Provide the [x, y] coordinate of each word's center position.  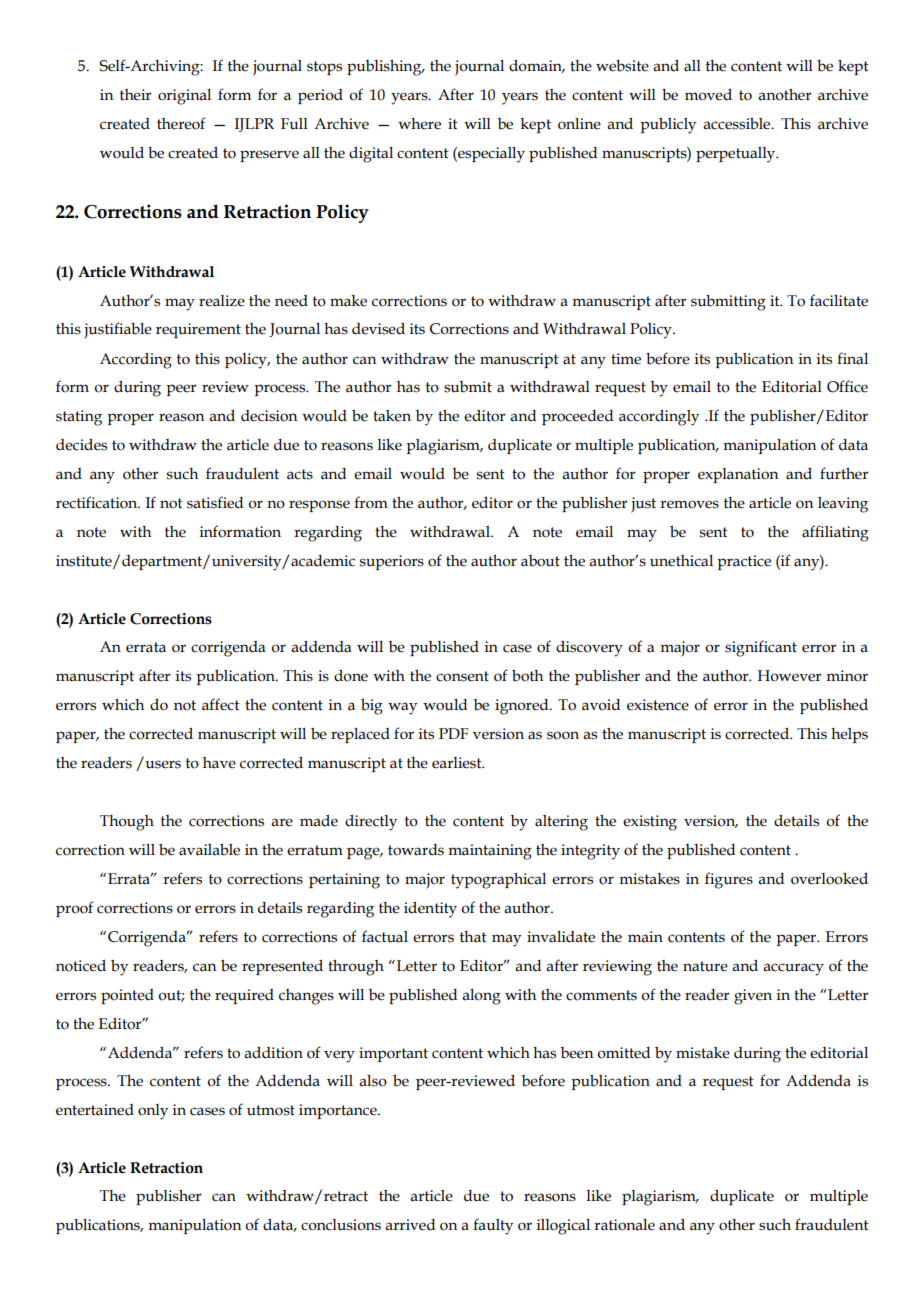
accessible [738, 123]
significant [761, 648]
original [184, 97]
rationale [624, 1225]
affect [221, 704]
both [527, 675]
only [153, 1112]
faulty [493, 1226]
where [419, 124]
